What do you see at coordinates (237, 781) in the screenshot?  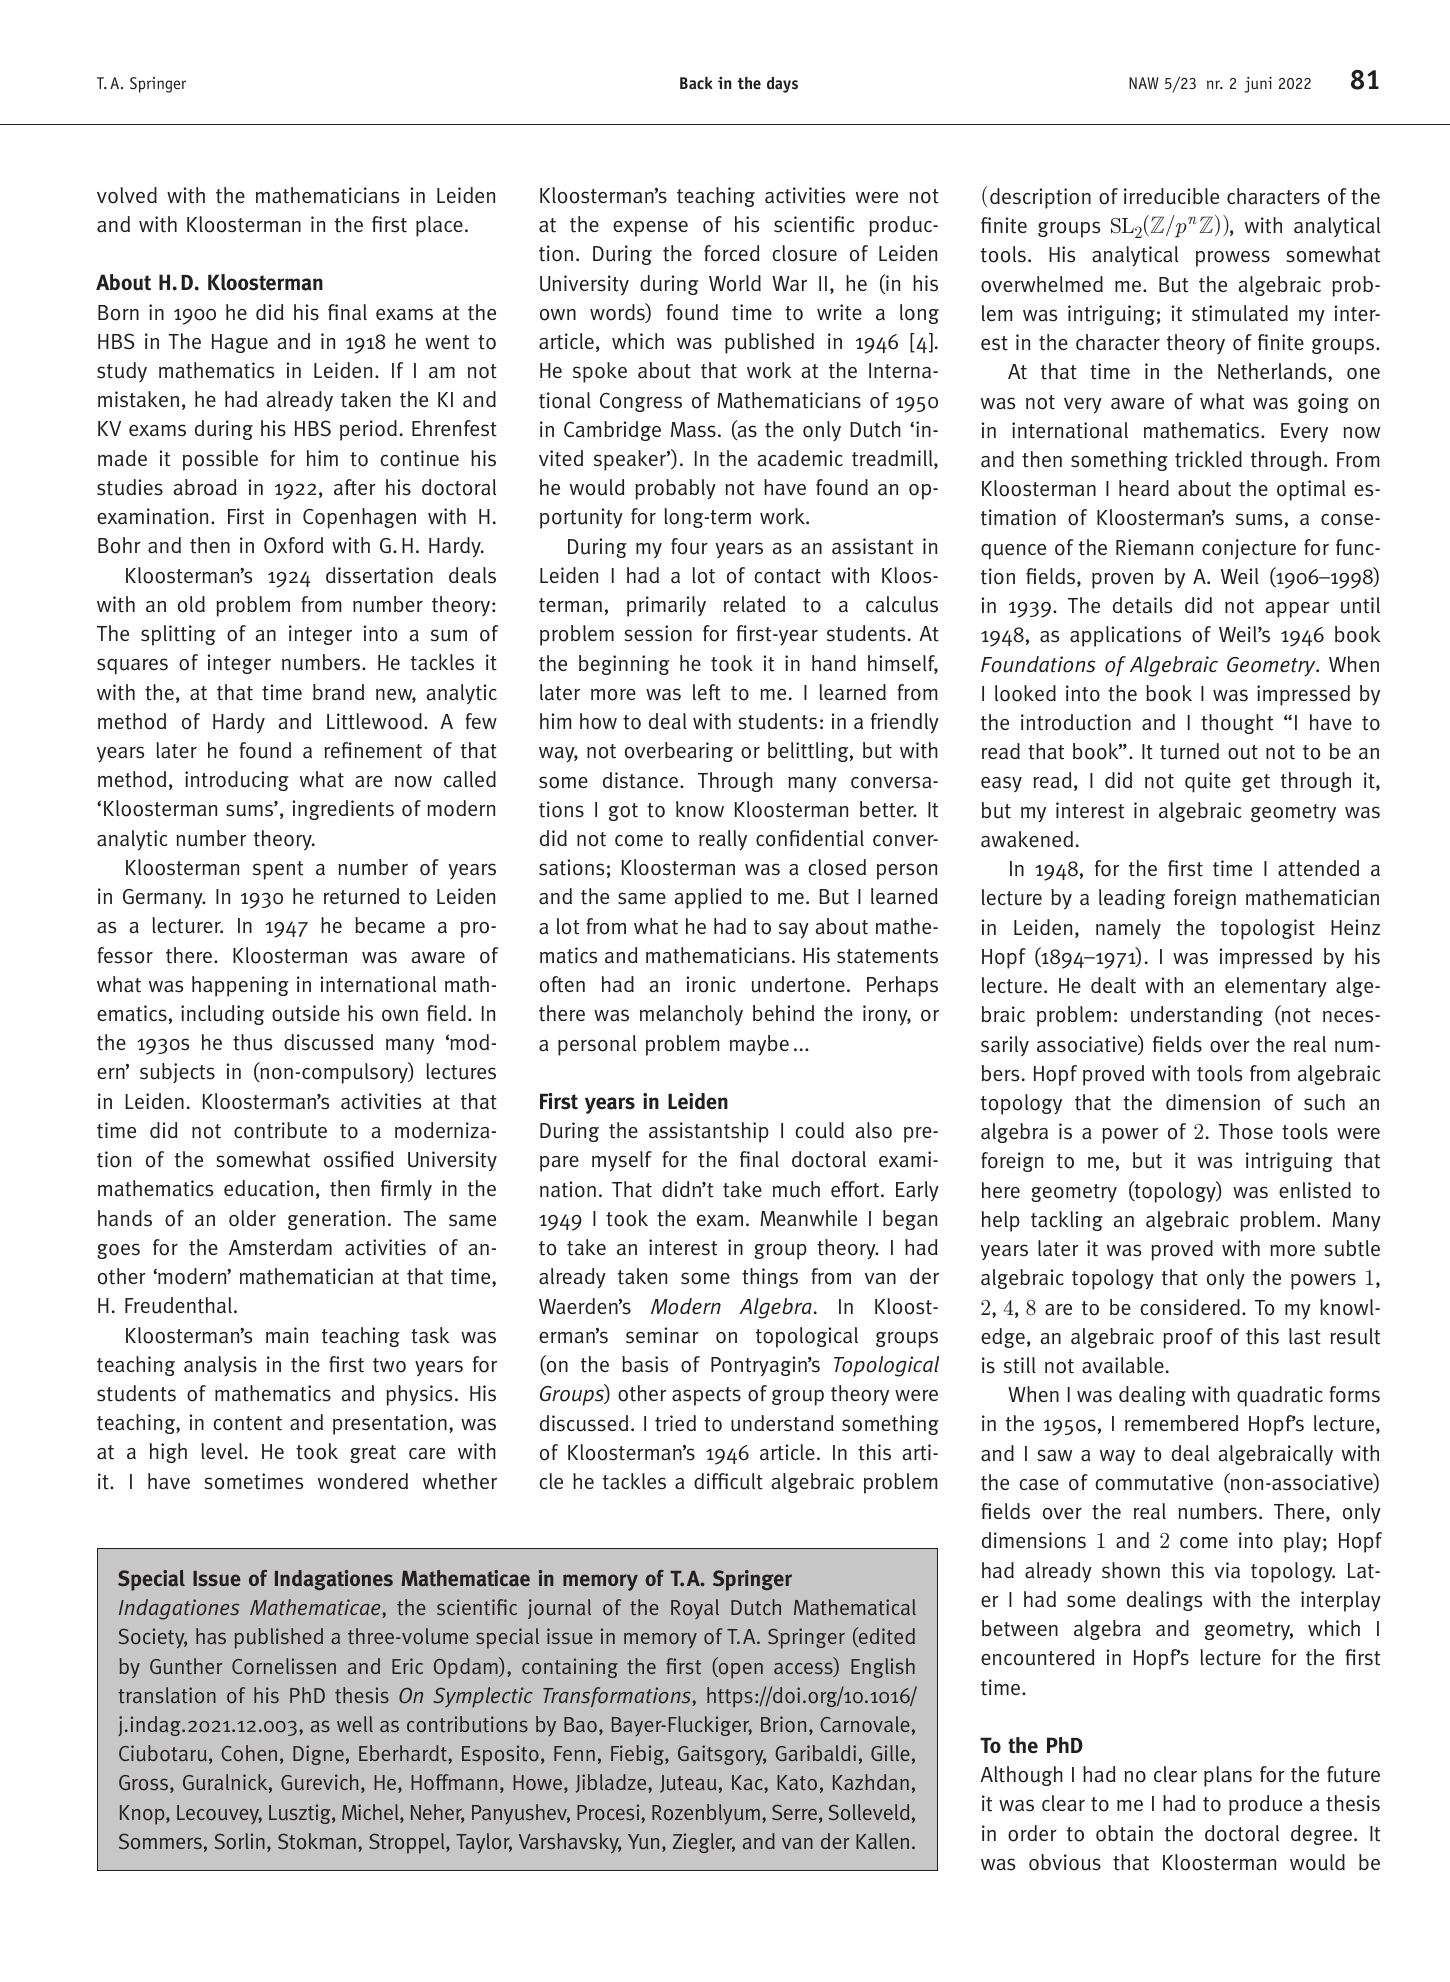 I see `introducing` at bounding box center [237, 781].
